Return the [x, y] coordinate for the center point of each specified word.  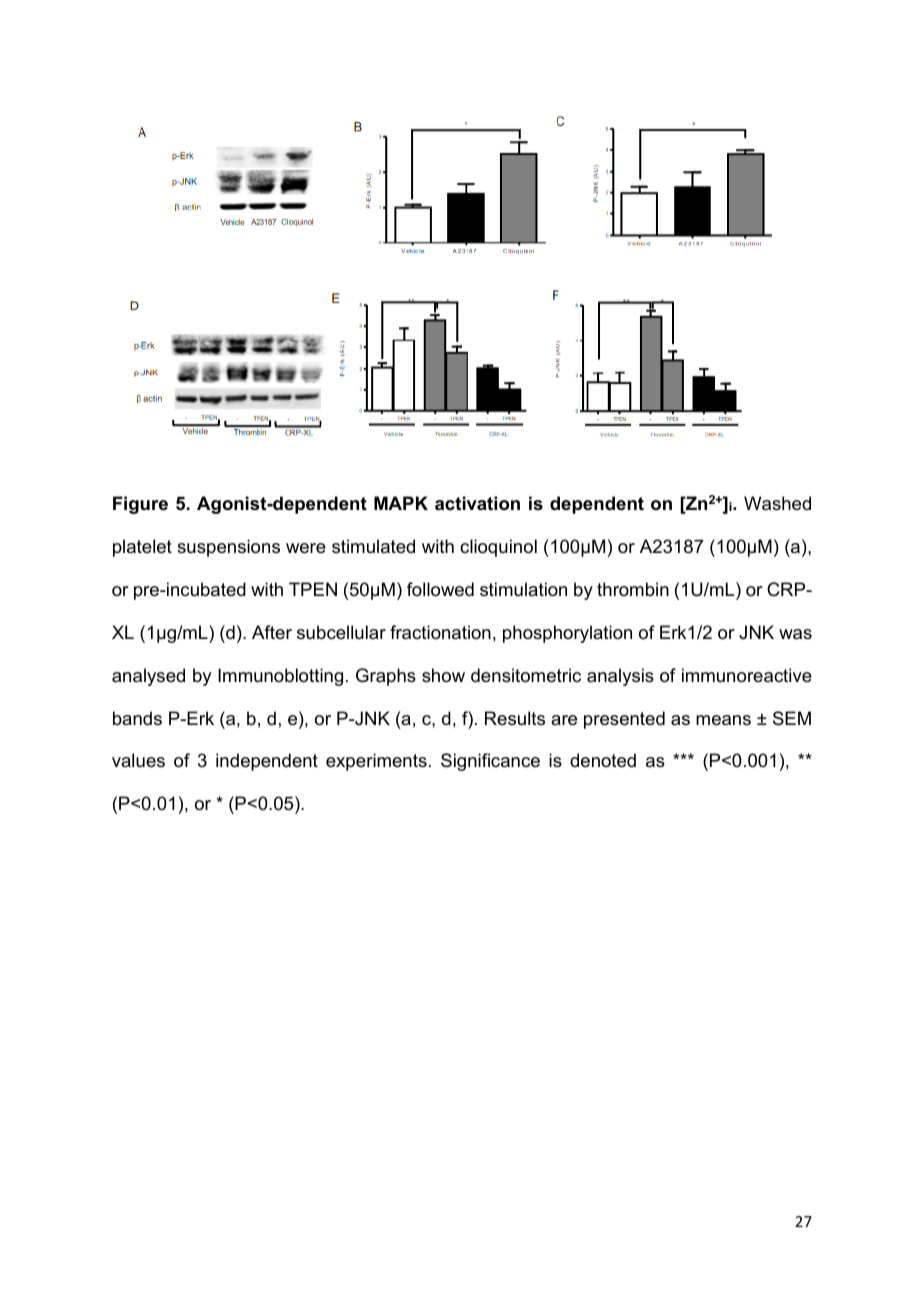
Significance [490, 762]
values [138, 760]
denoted [603, 760]
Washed [777, 503]
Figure [140, 505]
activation [477, 503]
